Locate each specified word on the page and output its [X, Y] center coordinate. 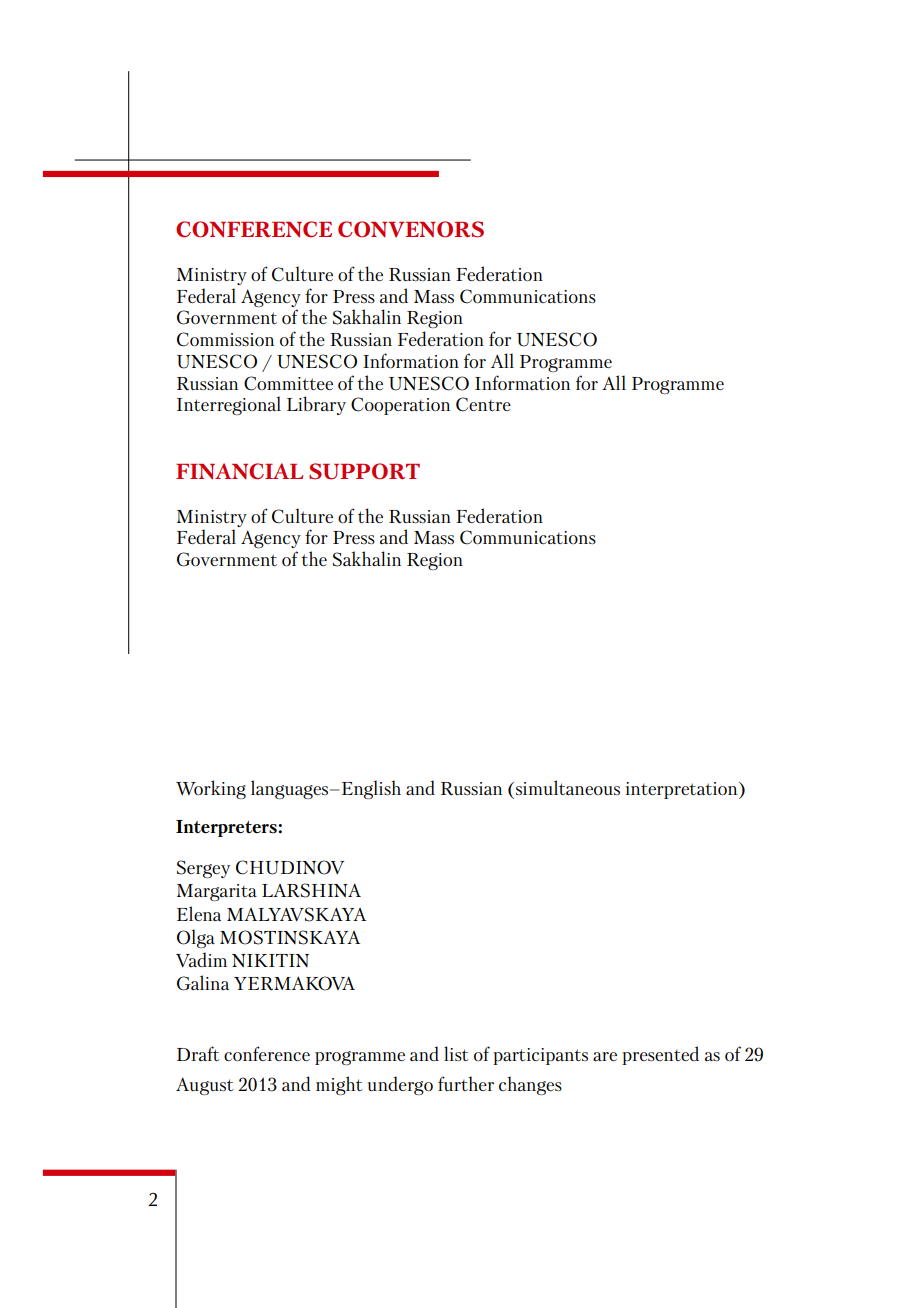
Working [211, 789]
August [204, 1086]
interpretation [683, 790]
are [605, 1056]
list [456, 1053]
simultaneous [568, 787]
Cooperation [400, 406]
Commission [225, 339]
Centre [483, 404]
